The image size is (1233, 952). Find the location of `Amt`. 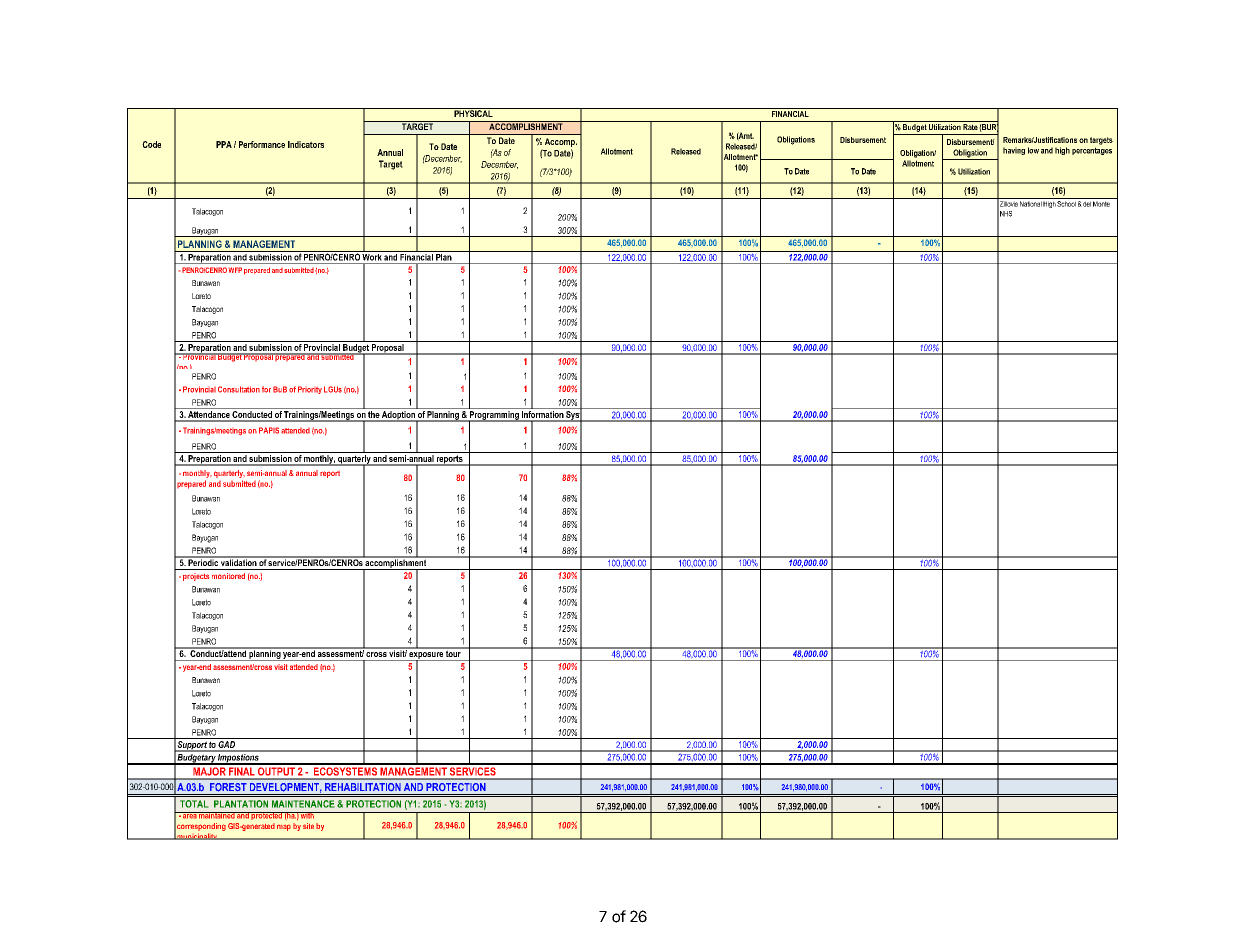

Amt is located at coordinates (745, 136).
